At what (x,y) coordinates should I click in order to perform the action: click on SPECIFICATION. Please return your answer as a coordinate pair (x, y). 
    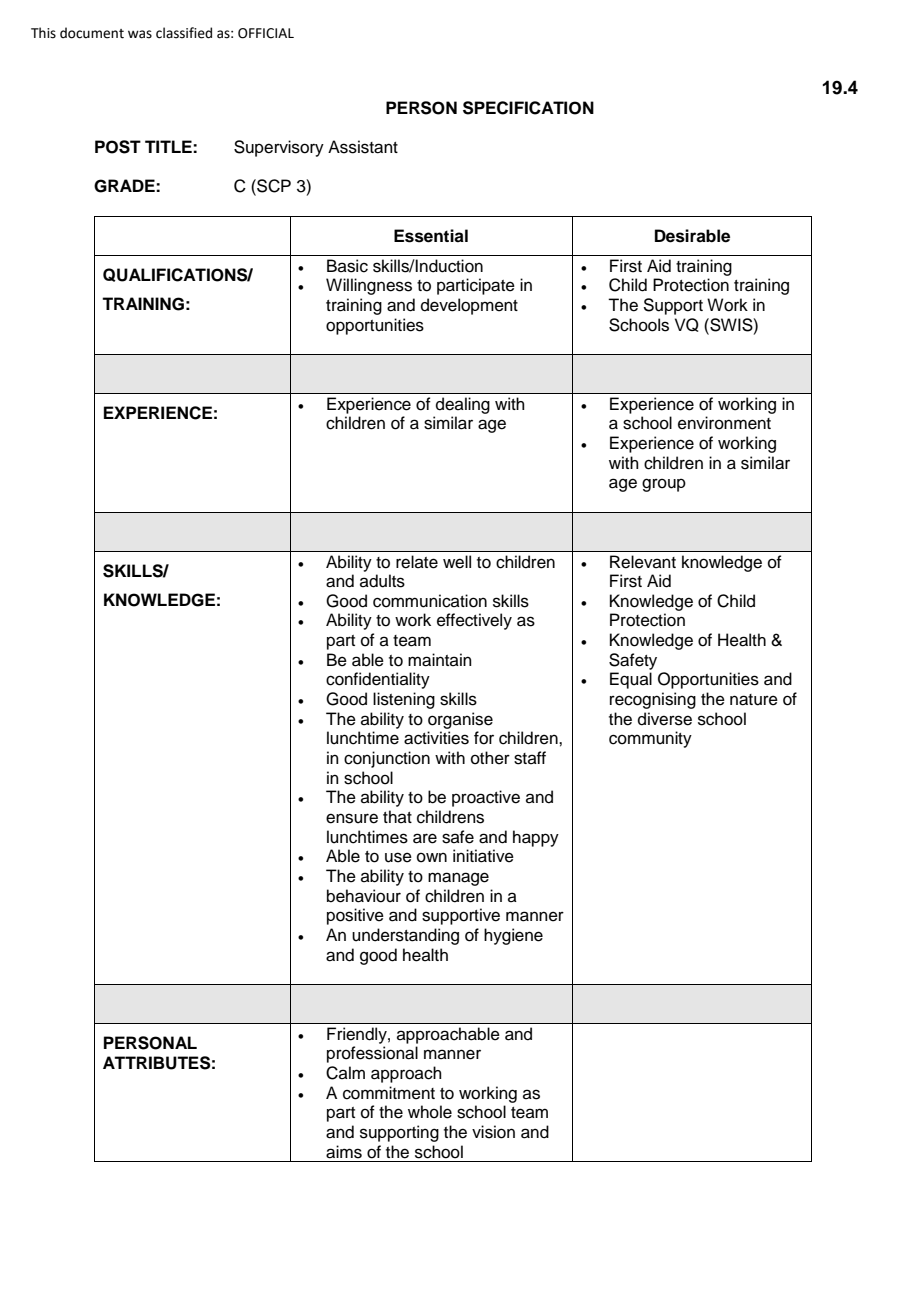
    Looking at the image, I should click on (528, 108).
